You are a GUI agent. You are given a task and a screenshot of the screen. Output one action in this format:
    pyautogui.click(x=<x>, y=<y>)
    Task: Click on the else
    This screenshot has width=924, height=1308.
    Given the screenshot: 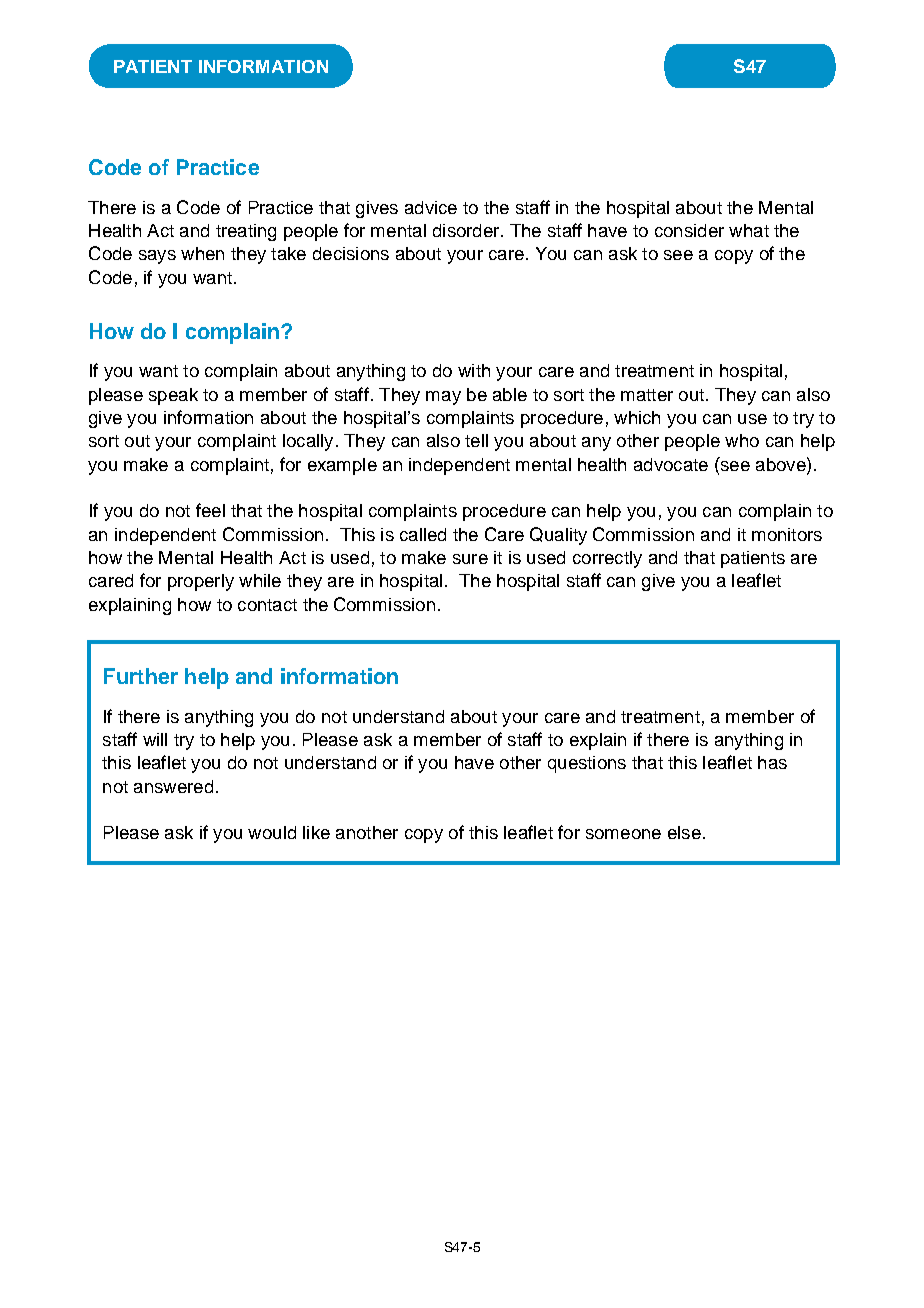 What is the action you would take?
    pyautogui.click(x=684, y=832)
